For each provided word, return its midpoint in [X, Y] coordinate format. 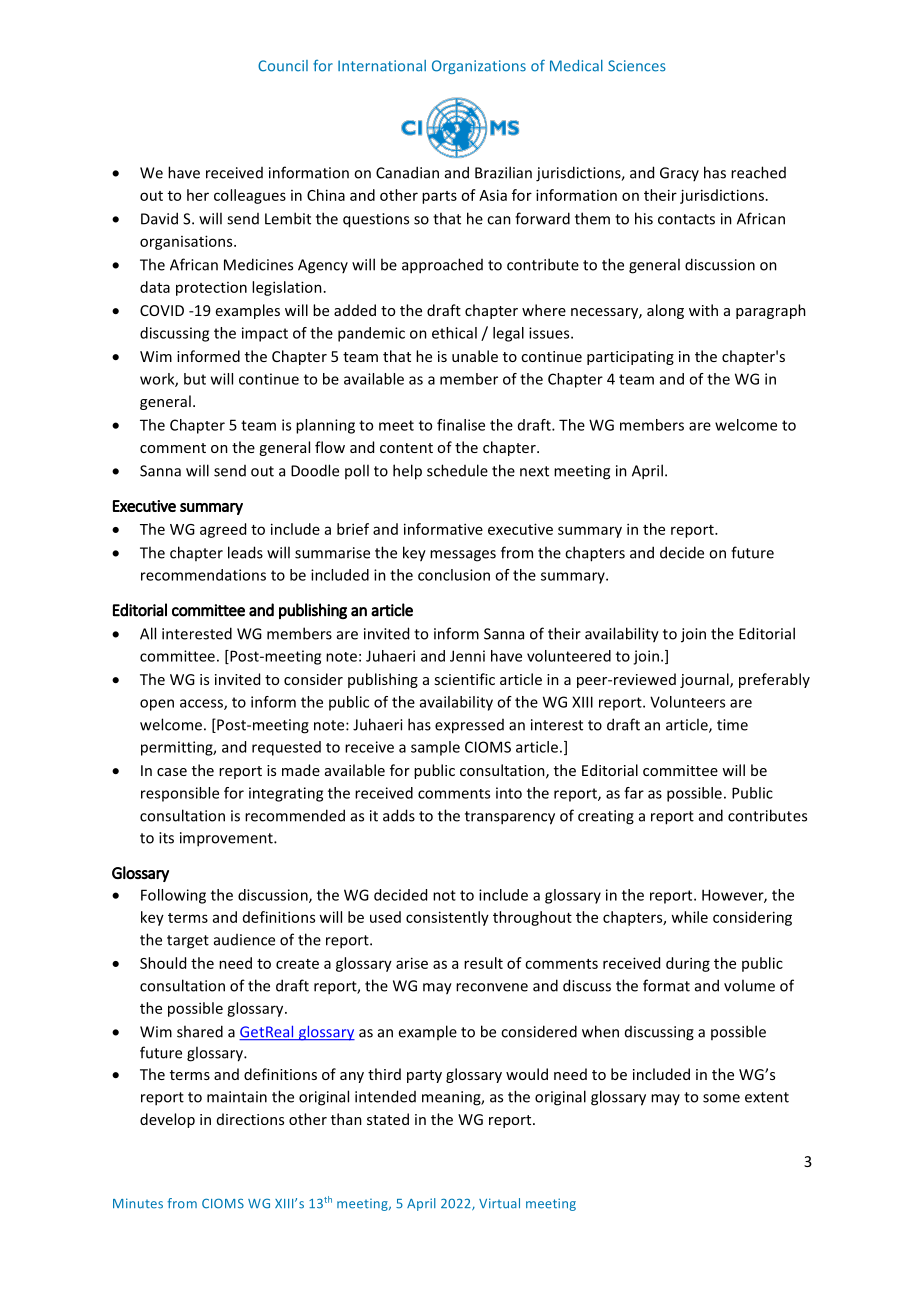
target [188, 942]
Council [283, 66]
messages [463, 556]
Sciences [637, 66]
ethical [454, 333]
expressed [469, 726]
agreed [223, 530]
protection [211, 289]
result [483, 963]
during [688, 964]
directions [250, 1119]
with [703, 310]
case [172, 772]
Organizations [479, 67]
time [732, 725]
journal [705, 680]
